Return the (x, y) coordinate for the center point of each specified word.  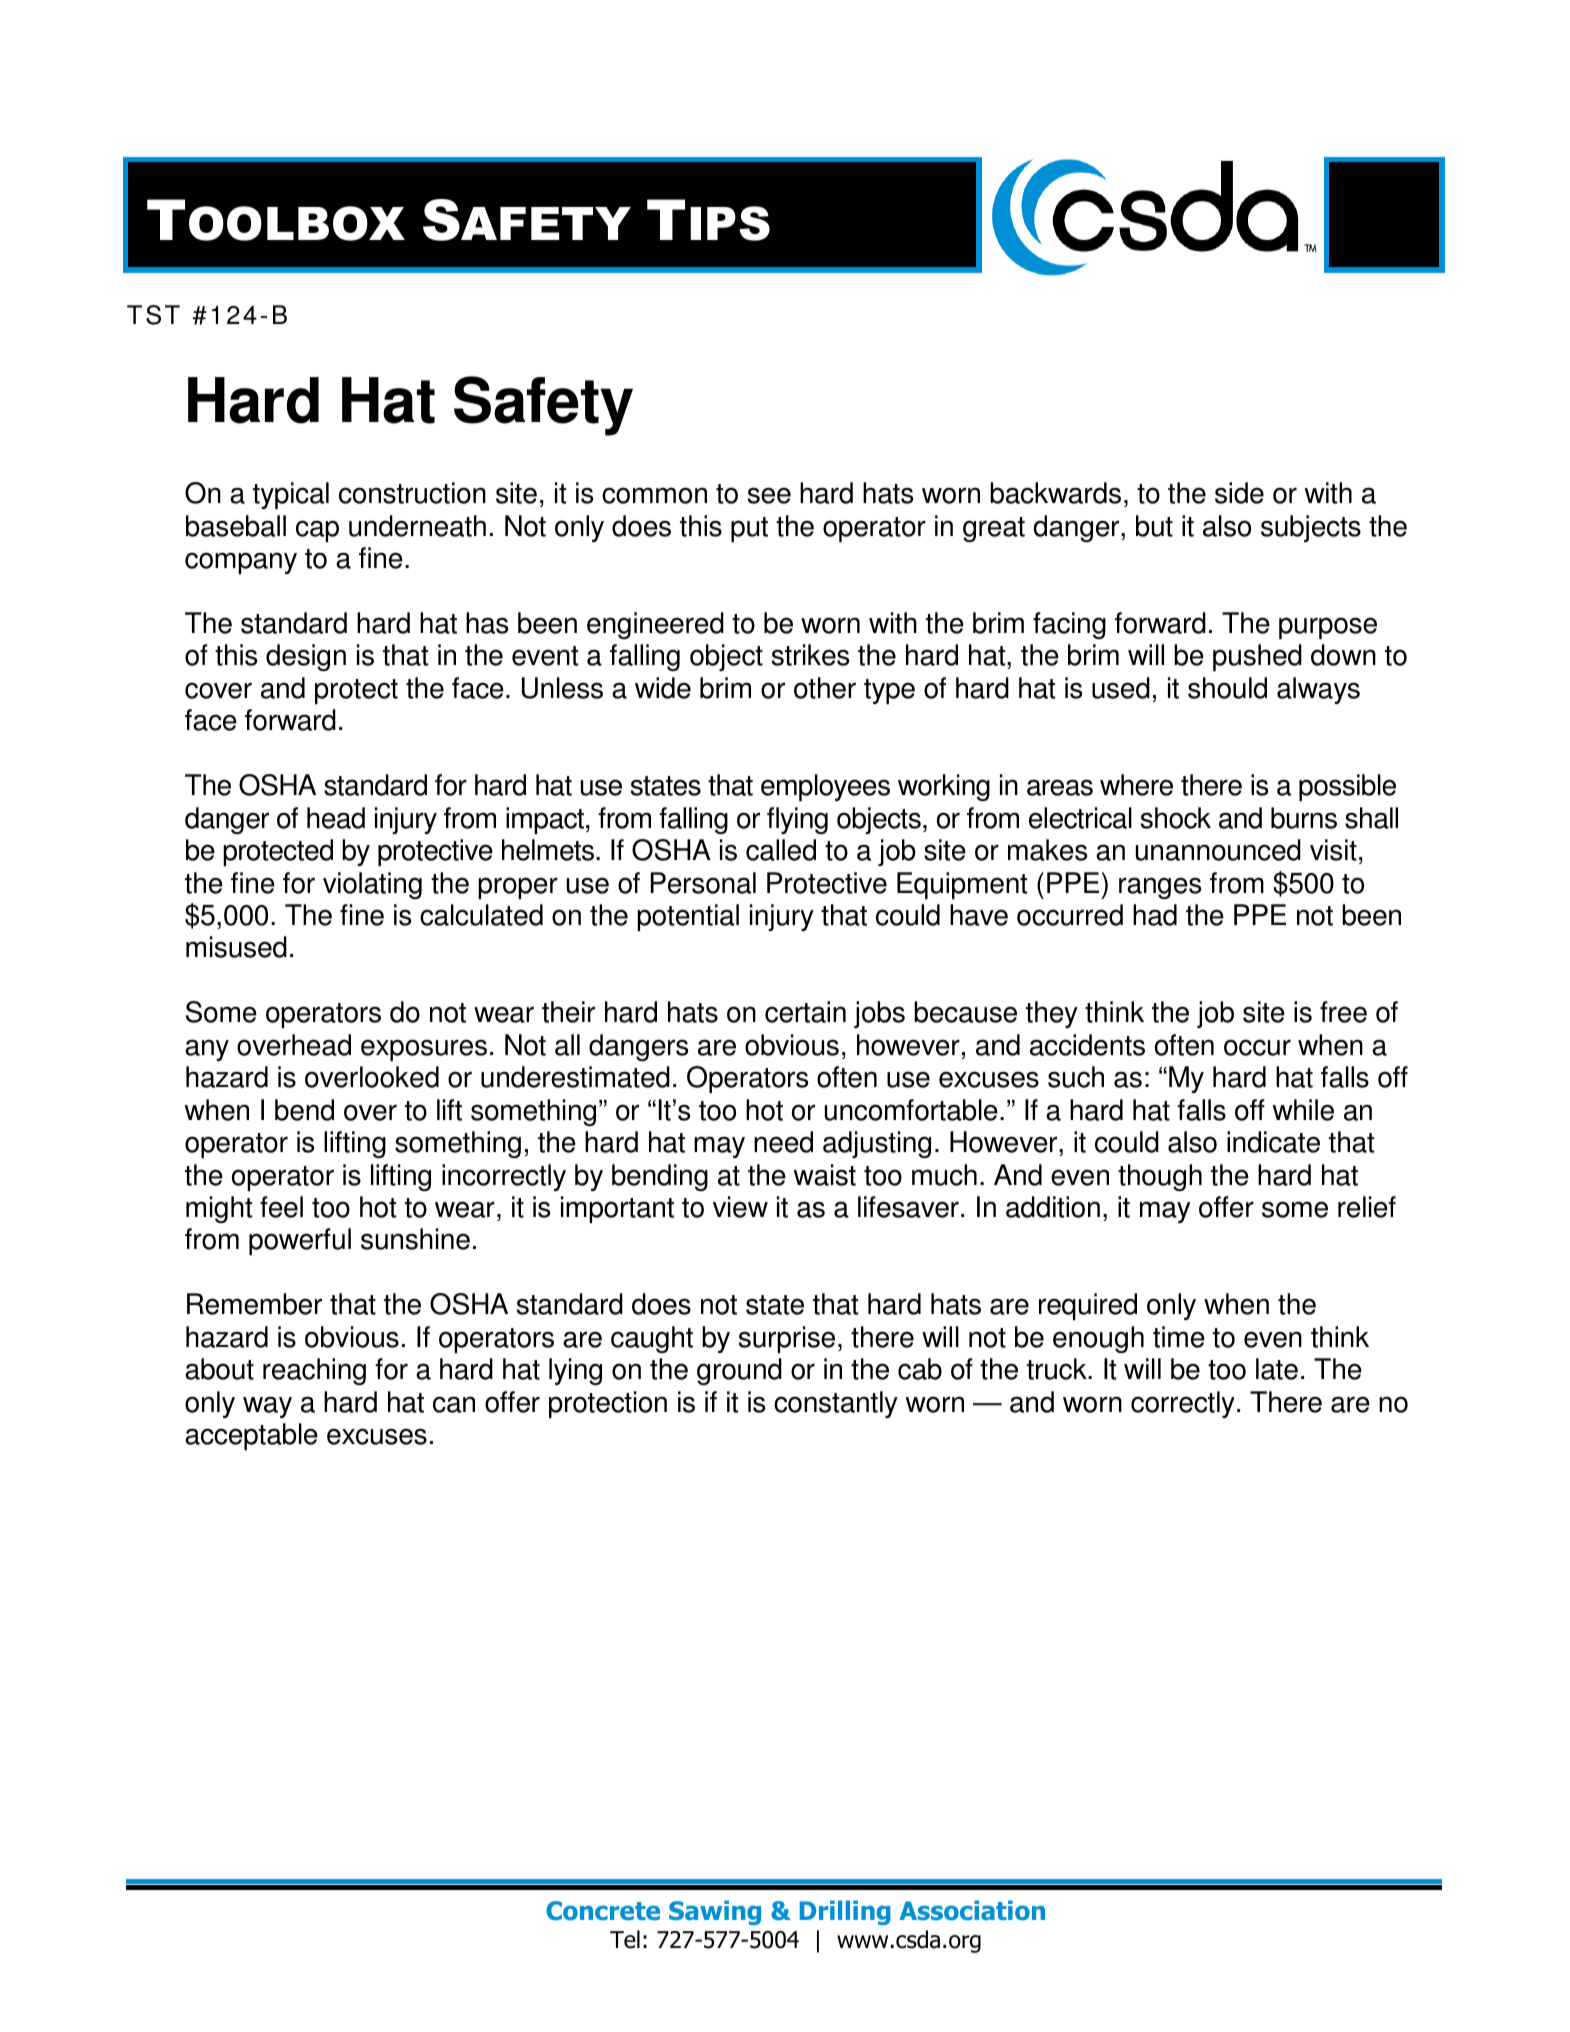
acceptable (251, 1436)
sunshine (415, 1239)
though (1160, 1177)
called (781, 850)
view (740, 1207)
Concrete (603, 1911)
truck (1058, 1369)
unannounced (1218, 850)
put (749, 529)
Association (972, 1910)
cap (317, 531)
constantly (836, 1404)
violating (372, 885)
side (1239, 493)
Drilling (845, 1912)
